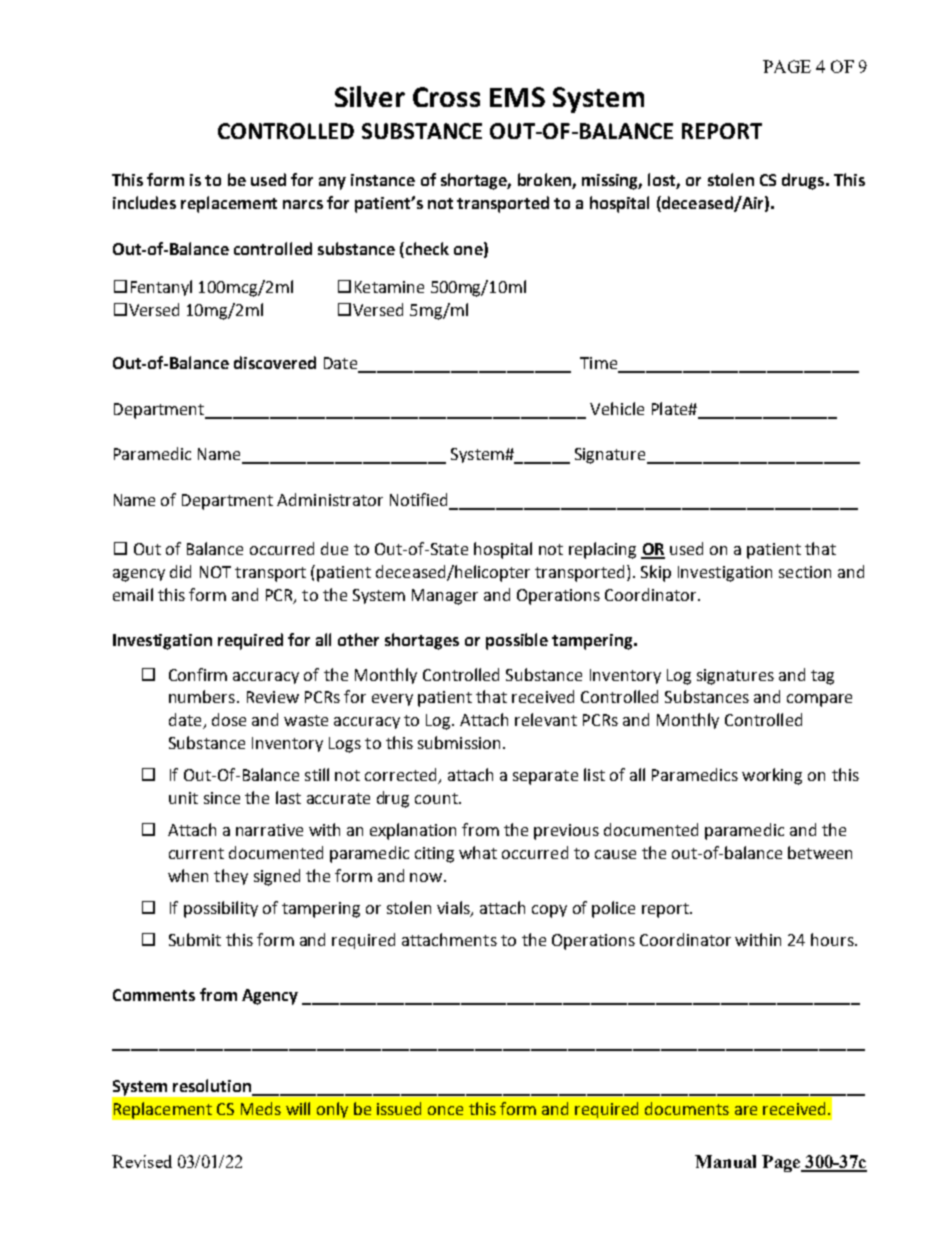 Image resolution: width=952 pixels, height=1233 pixels. I want to click on Manual, so click(725, 1161).
